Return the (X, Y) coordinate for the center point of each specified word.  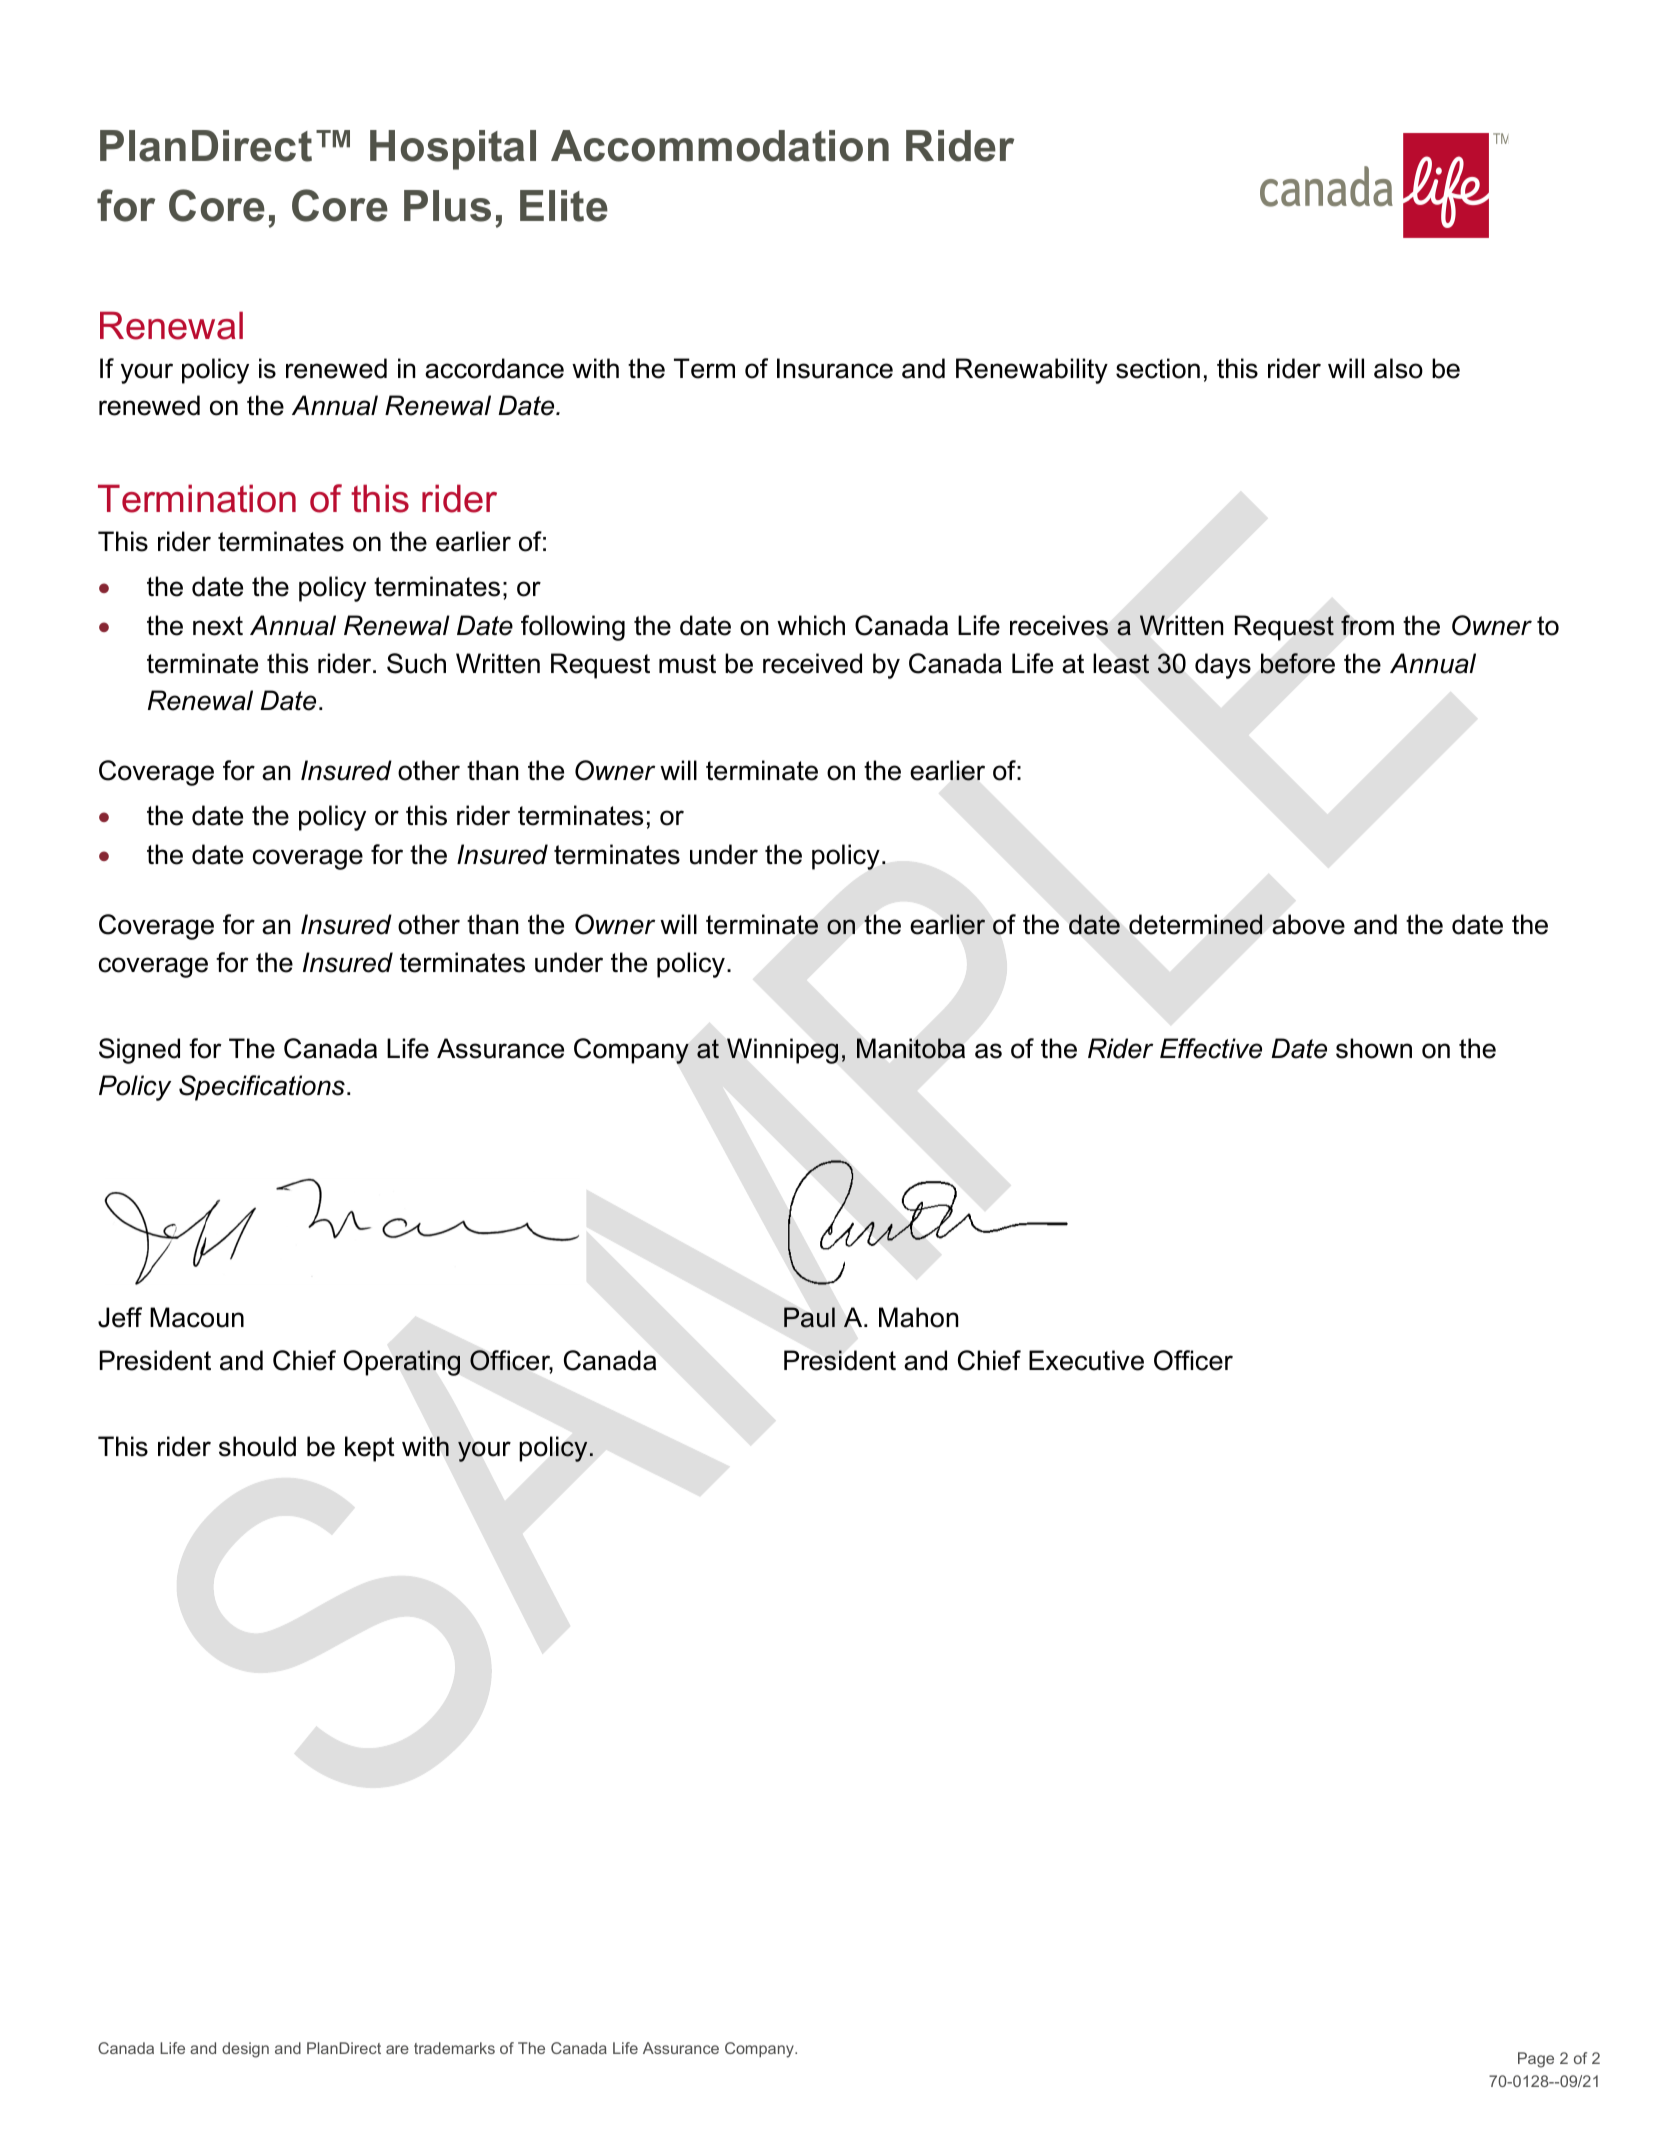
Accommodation (720, 146)
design (245, 2050)
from (1367, 625)
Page (1536, 2060)
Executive (1086, 1360)
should (257, 1446)
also (1398, 368)
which (811, 625)
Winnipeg (782, 1051)
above (1308, 924)
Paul (809, 1317)
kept (370, 1449)
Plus (447, 206)
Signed (139, 1051)
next (218, 626)
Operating (402, 1363)
